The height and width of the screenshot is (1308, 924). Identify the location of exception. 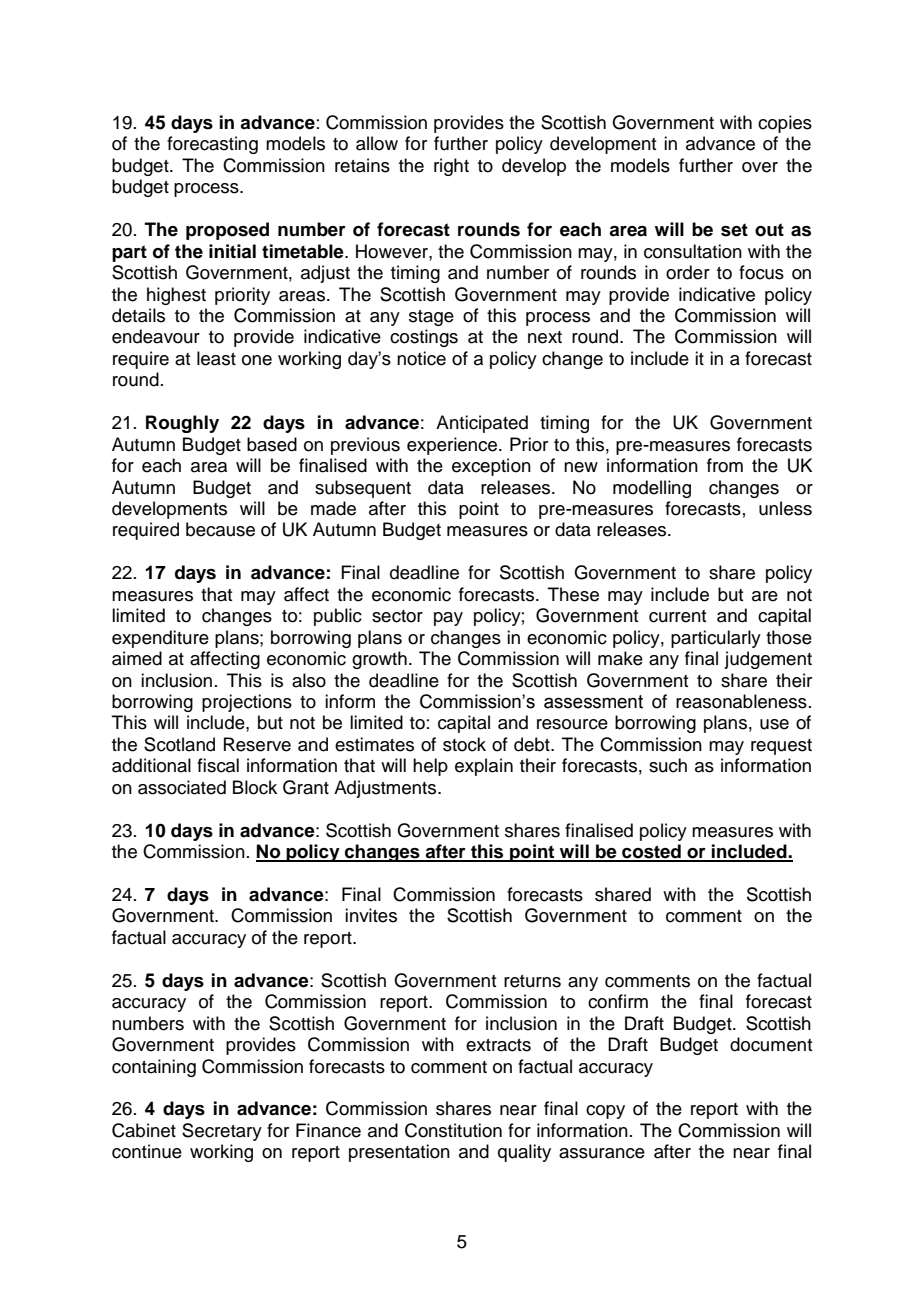
(491, 467).
